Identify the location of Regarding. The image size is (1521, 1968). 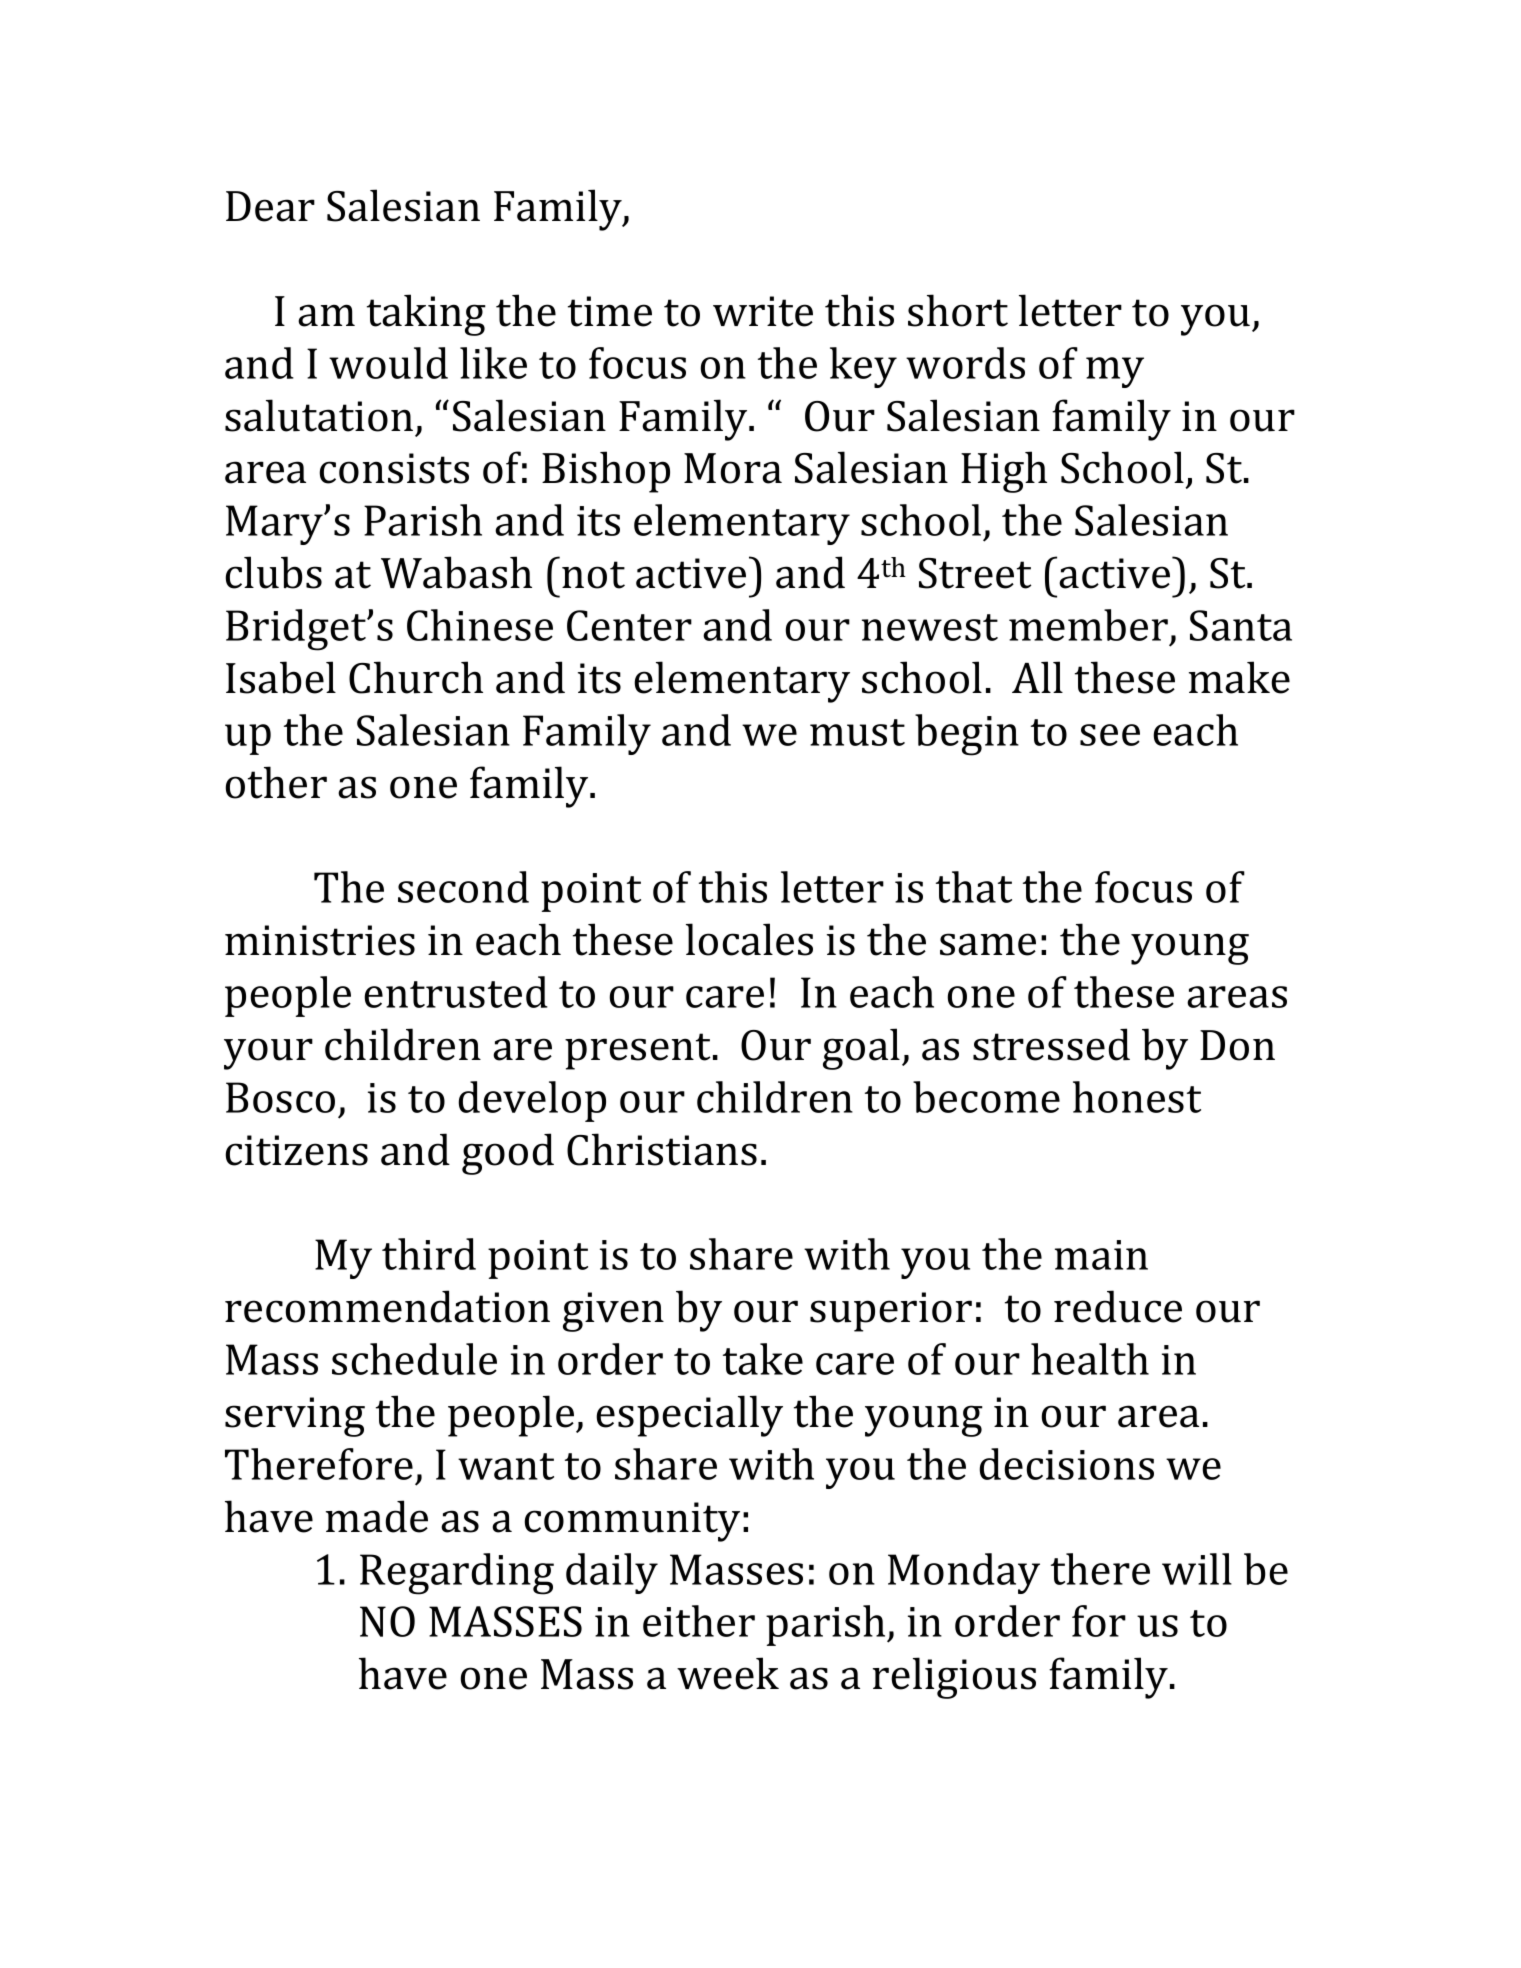
(457, 1574).
